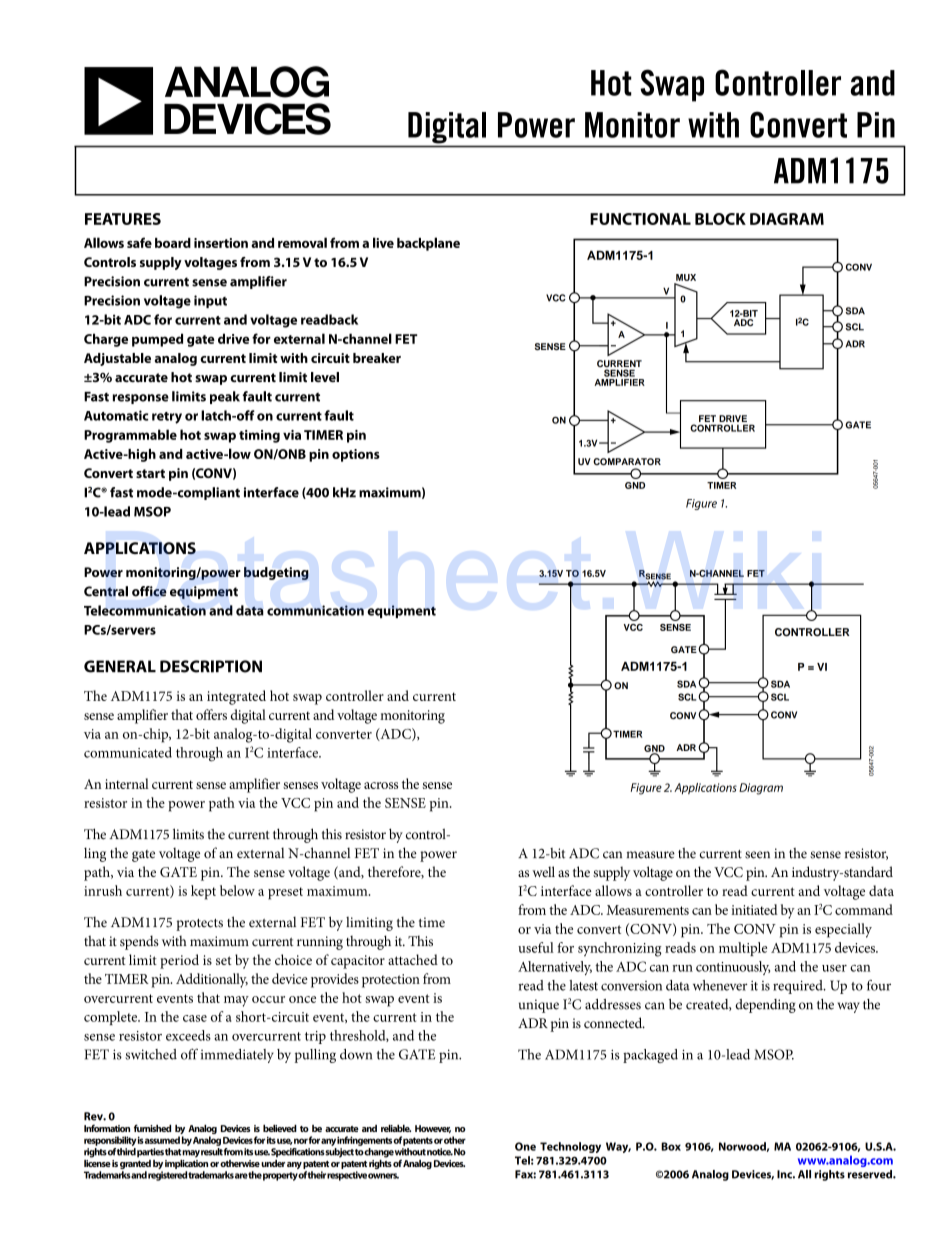 The height and width of the screenshot is (1233, 952). What do you see at coordinates (757, 855) in the screenshot?
I see `seen` at bounding box center [757, 855].
